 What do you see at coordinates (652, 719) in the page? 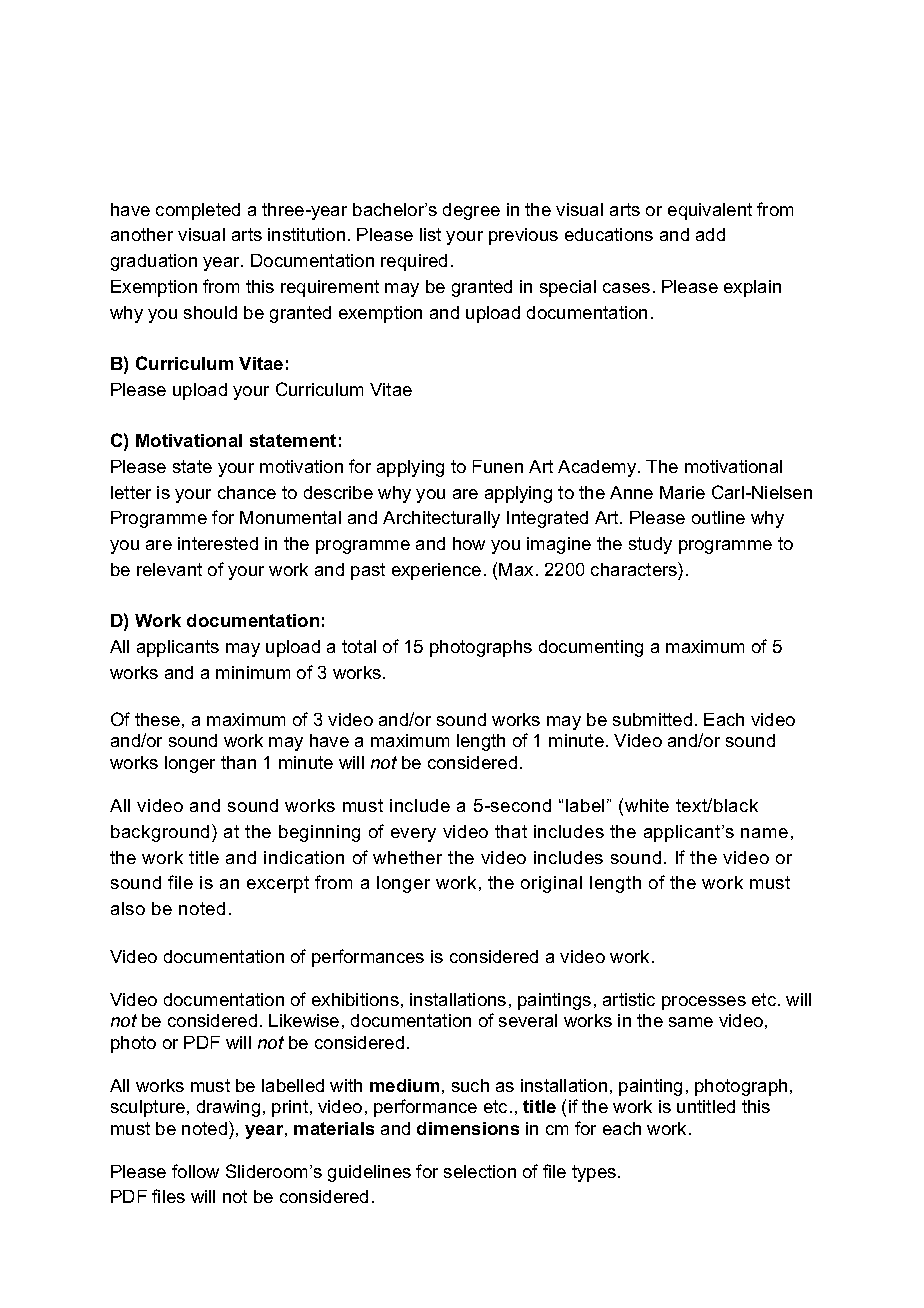
I see `submitted` at bounding box center [652, 719].
